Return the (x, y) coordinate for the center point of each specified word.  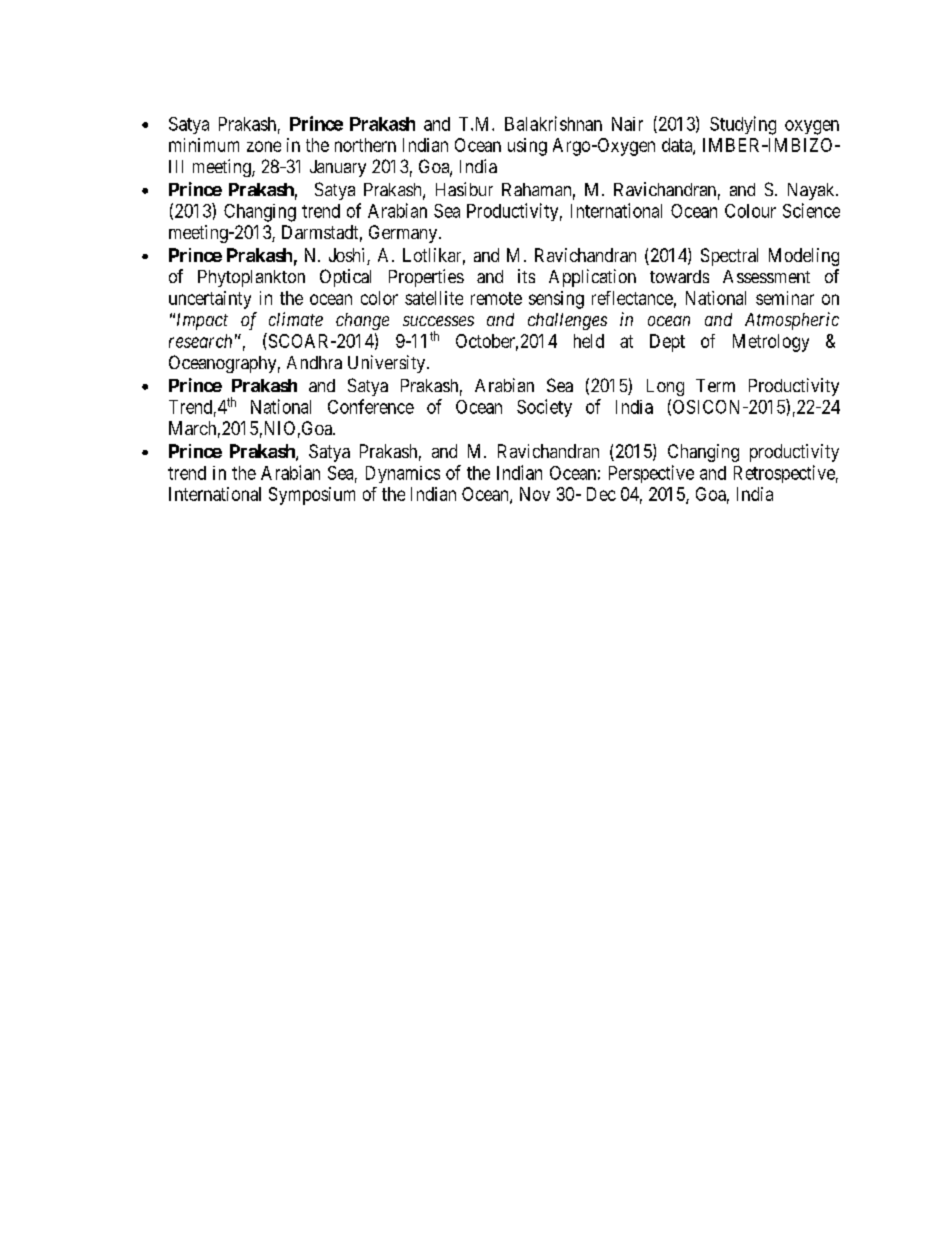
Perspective (651, 474)
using (527, 147)
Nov (535, 494)
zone (264, 146)
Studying (743, 125)
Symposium (312, 496)
